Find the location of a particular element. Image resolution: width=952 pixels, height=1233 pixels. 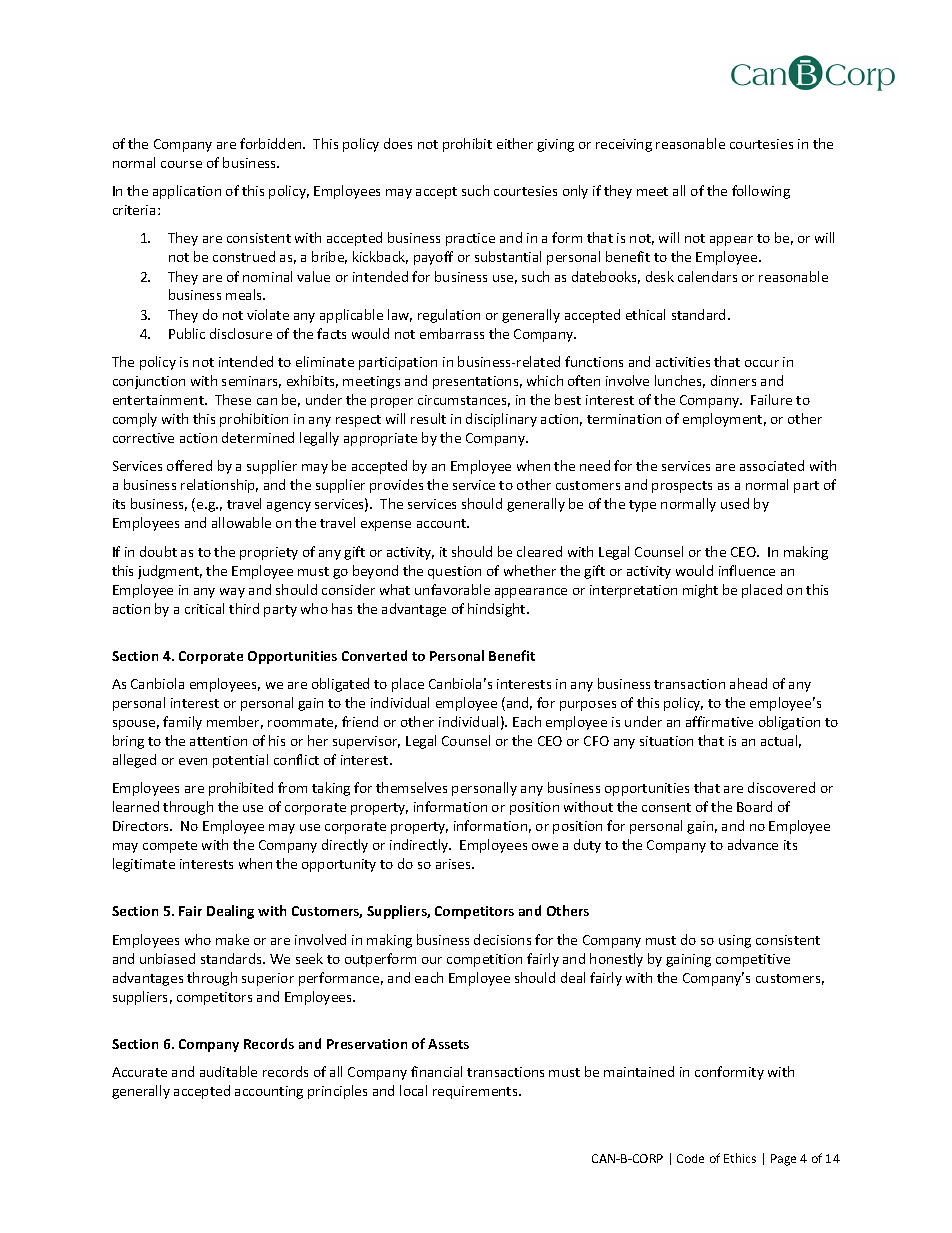

critical is located at coordinates (204, 608).
